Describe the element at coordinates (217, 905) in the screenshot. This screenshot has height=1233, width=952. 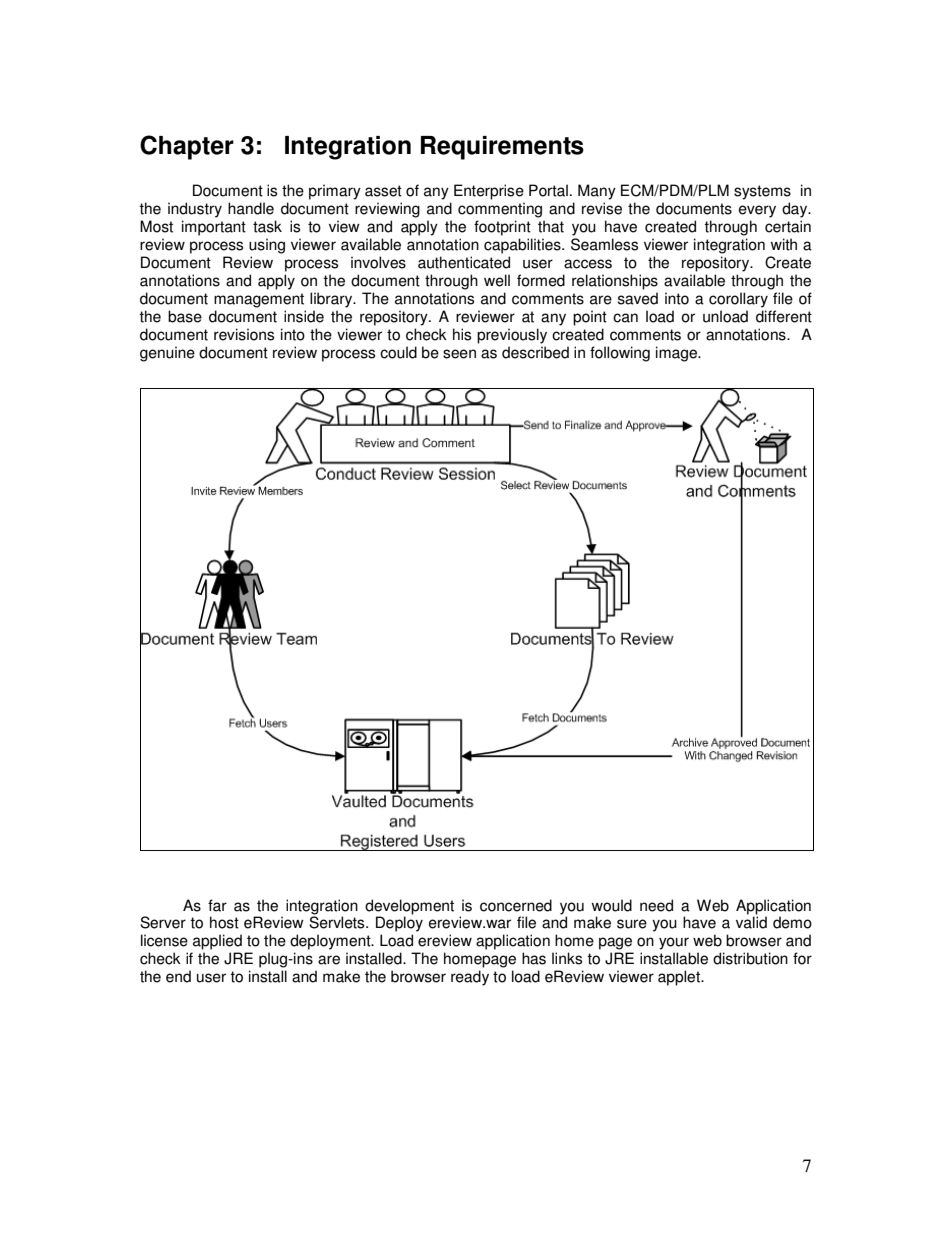
I see `far` at that location.
